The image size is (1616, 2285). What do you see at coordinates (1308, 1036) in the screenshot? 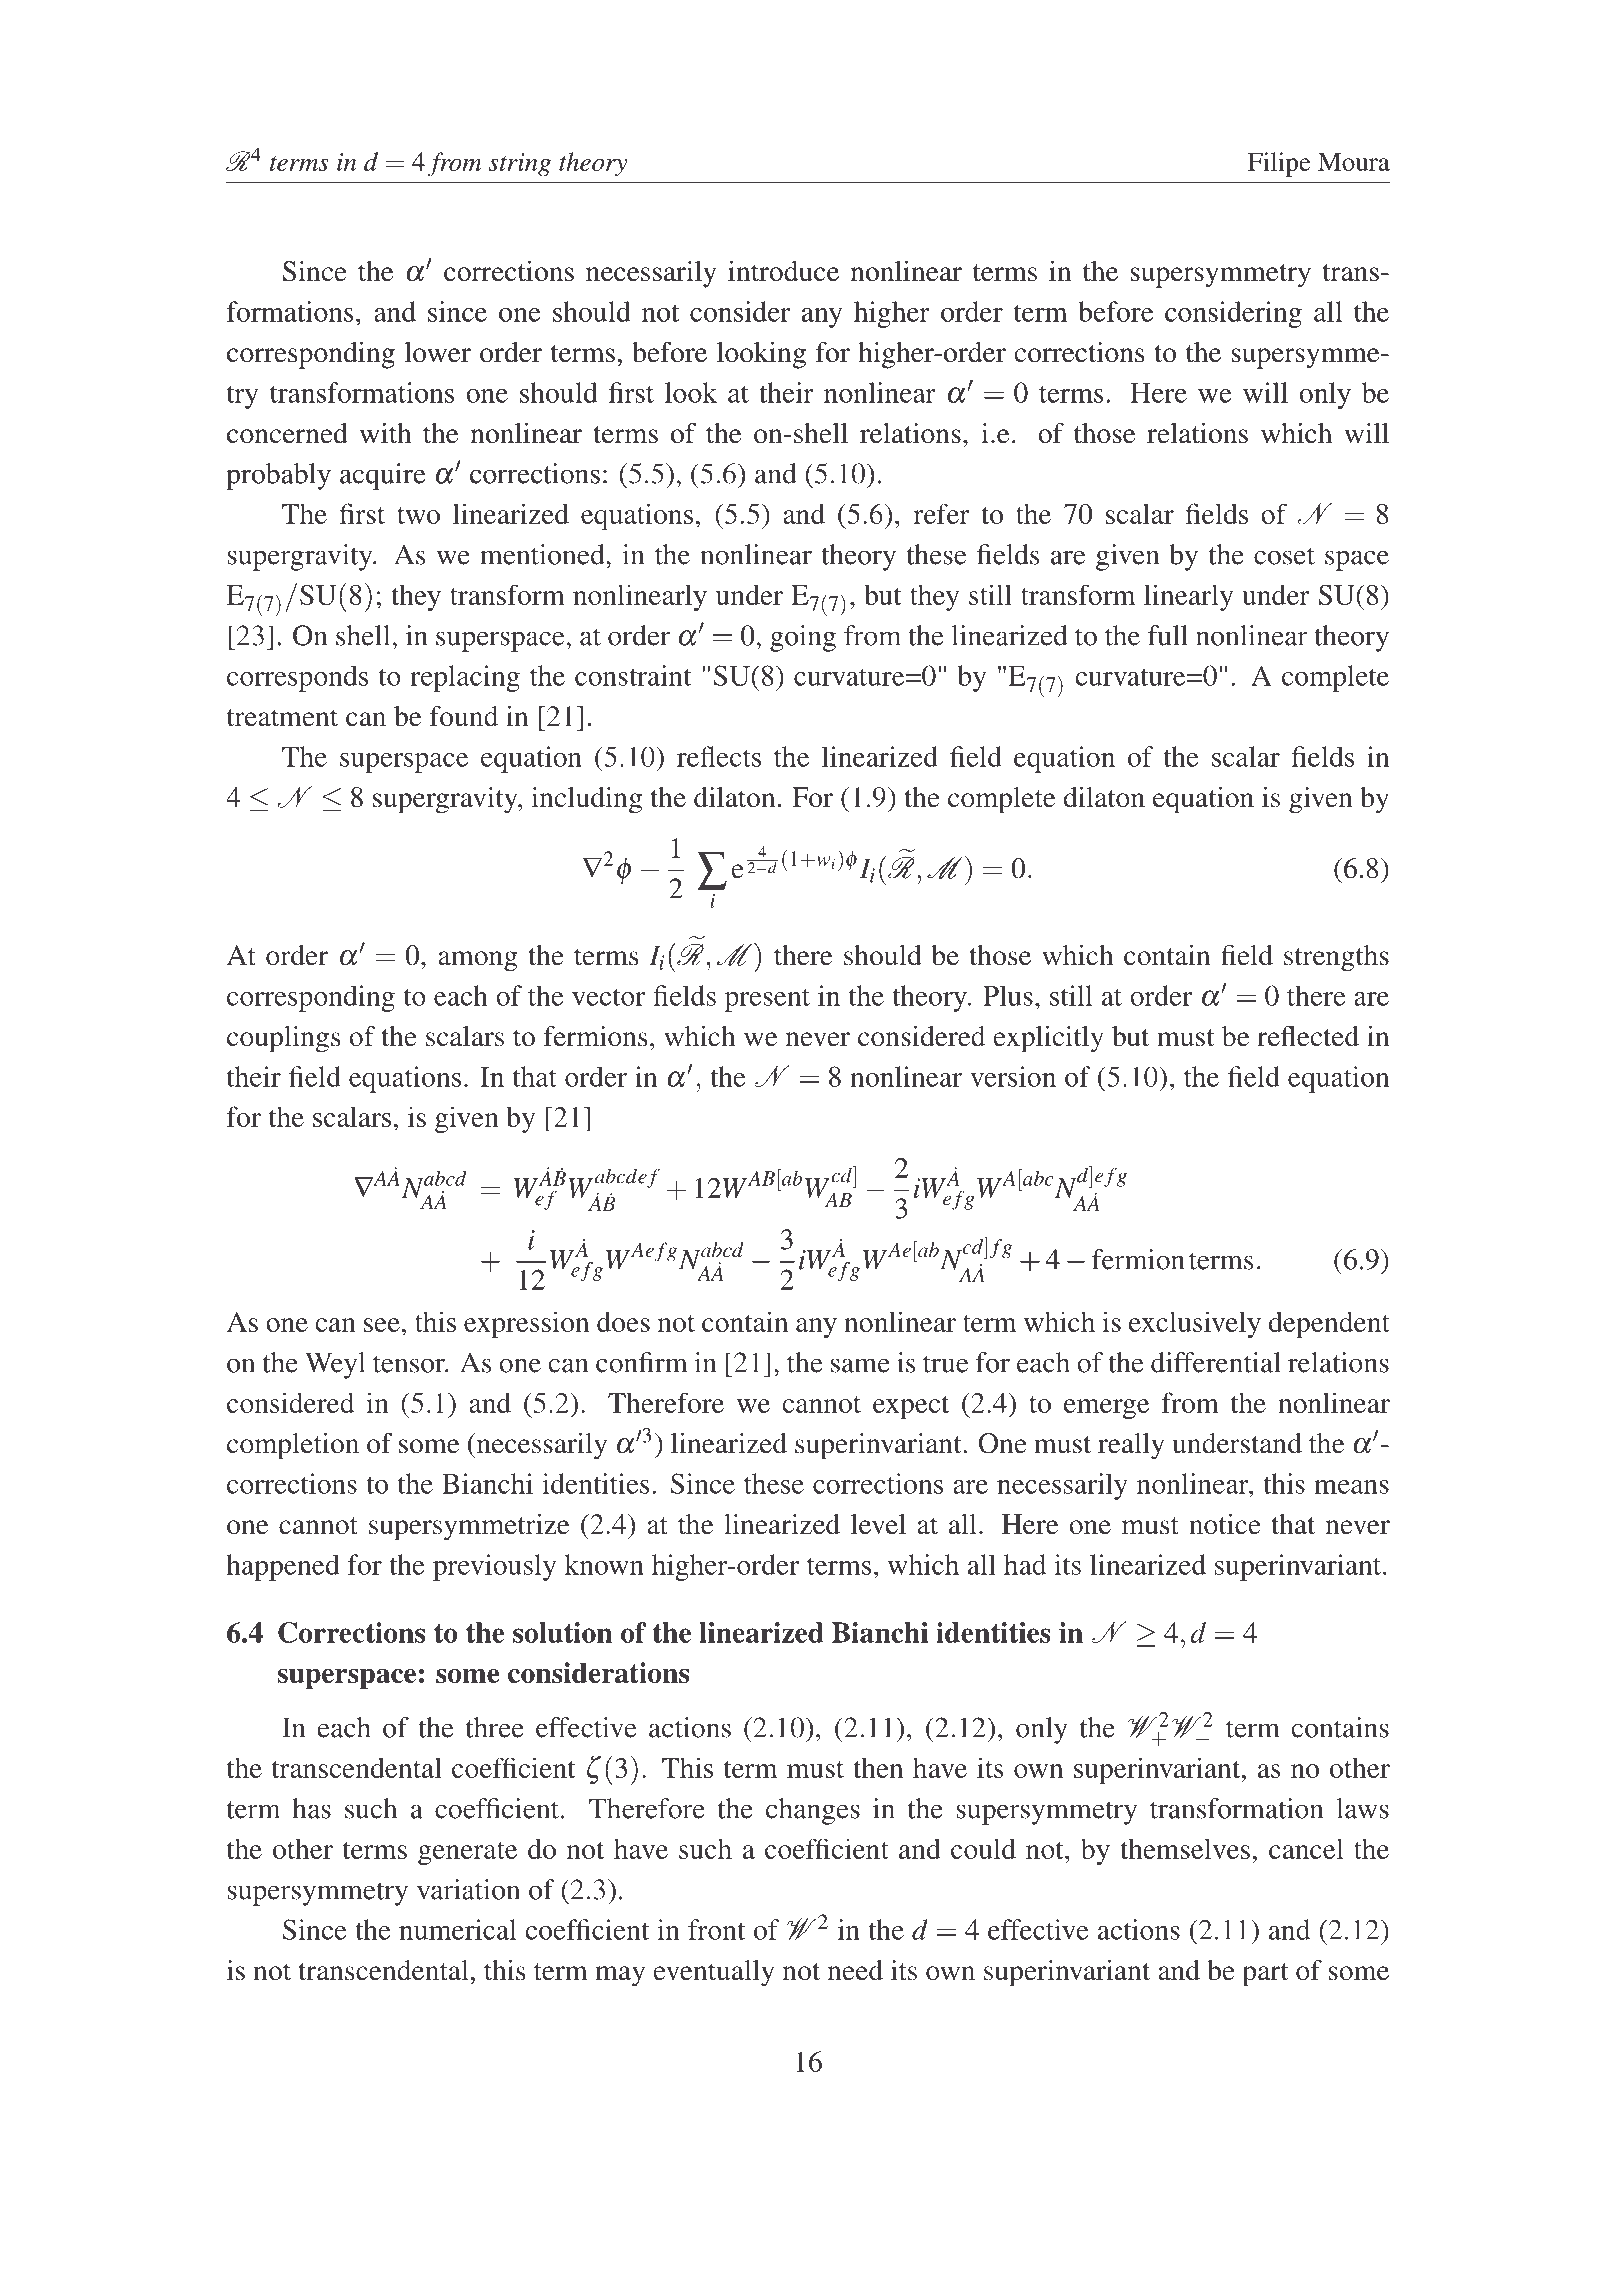
I see `reflected` at bounding box center [1308, 1036].
